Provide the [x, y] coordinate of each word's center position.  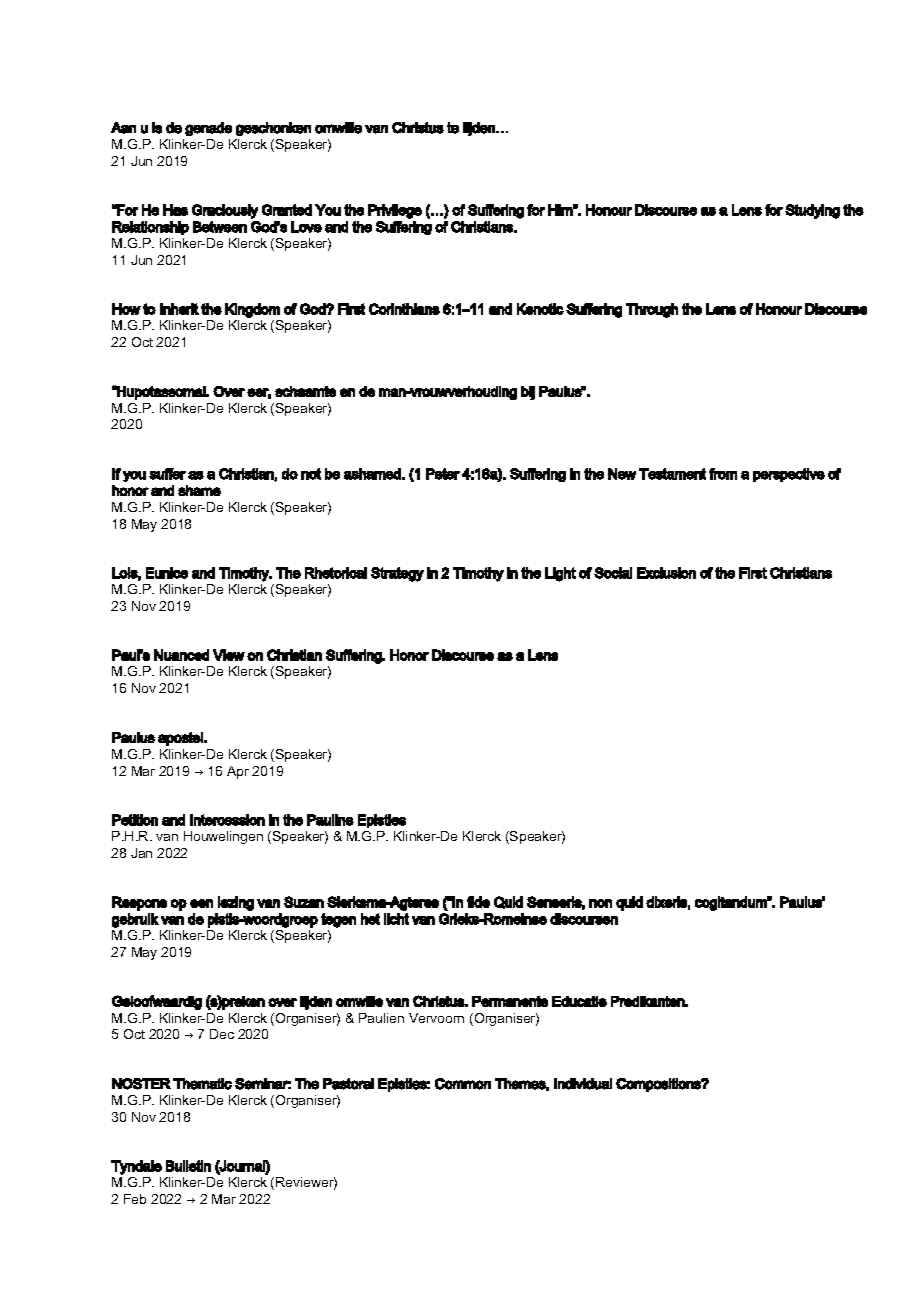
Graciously [225, 211]
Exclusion [666, 573]
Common [463, 1084]
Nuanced [181, 655]
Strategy [397, 574]
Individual [583, 1084]
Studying [812, 211]
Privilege [395, 211]
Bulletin [188, 1166]
